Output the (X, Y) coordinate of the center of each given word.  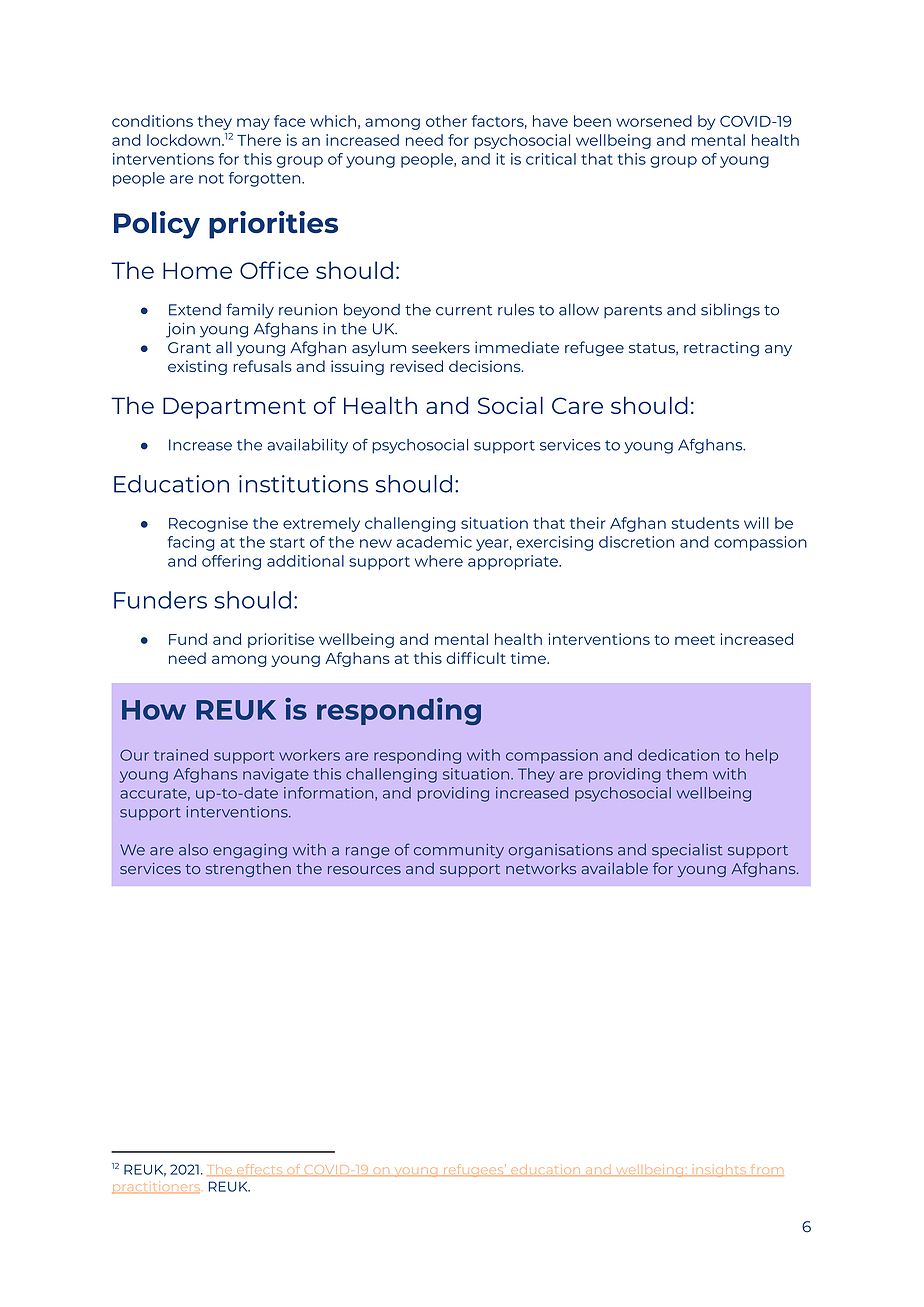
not (211, 178)
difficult (476, 658)
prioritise (281, 640)
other (446, 121)
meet (695, 640)
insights (719, 1171)
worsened (654, 121)
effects (259, 1170)
